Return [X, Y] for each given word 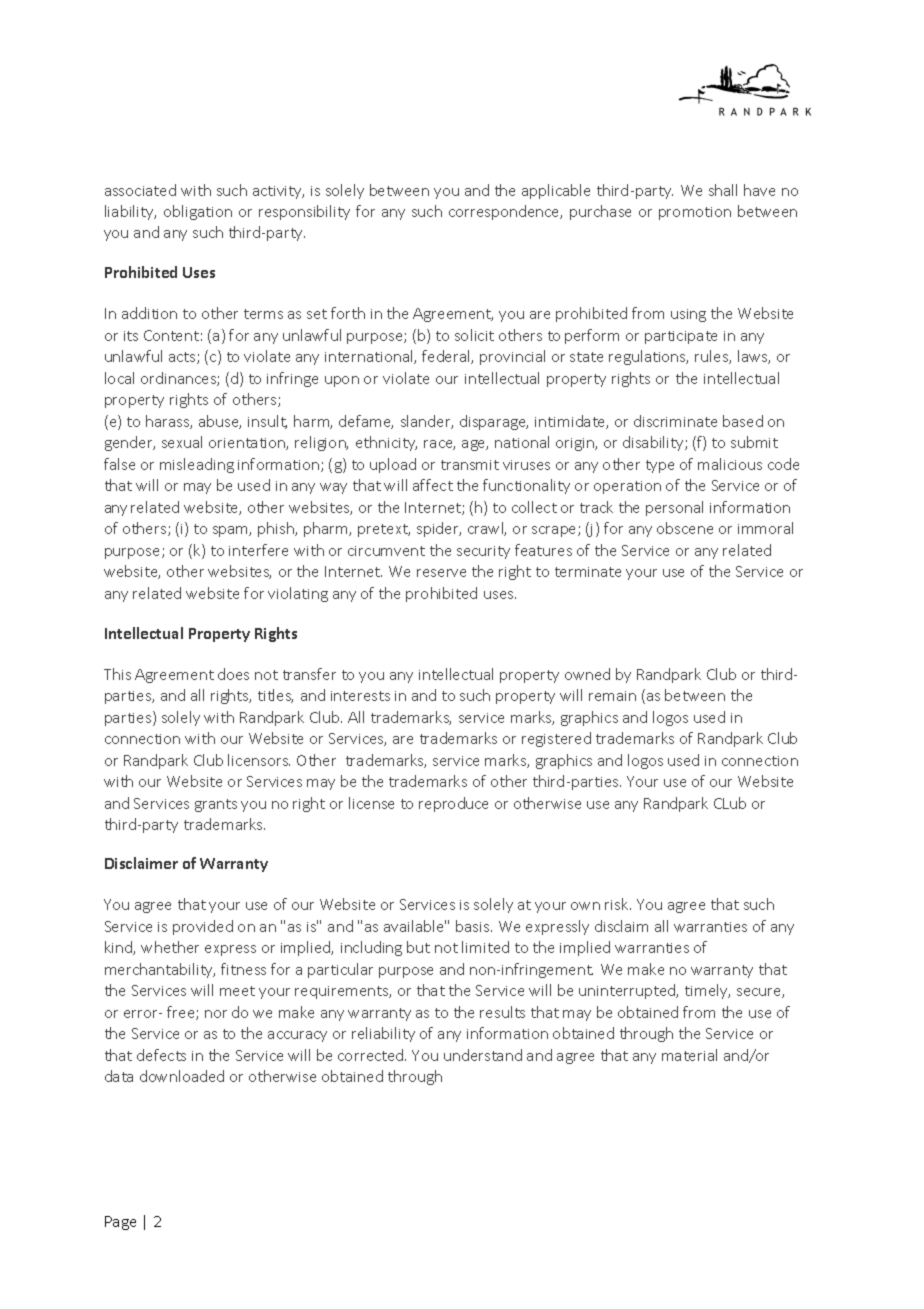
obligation [198, 212]
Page [120, 1223]
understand [483, 1055]
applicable [556, 191]
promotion [695, 213]
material [689, 1055]
